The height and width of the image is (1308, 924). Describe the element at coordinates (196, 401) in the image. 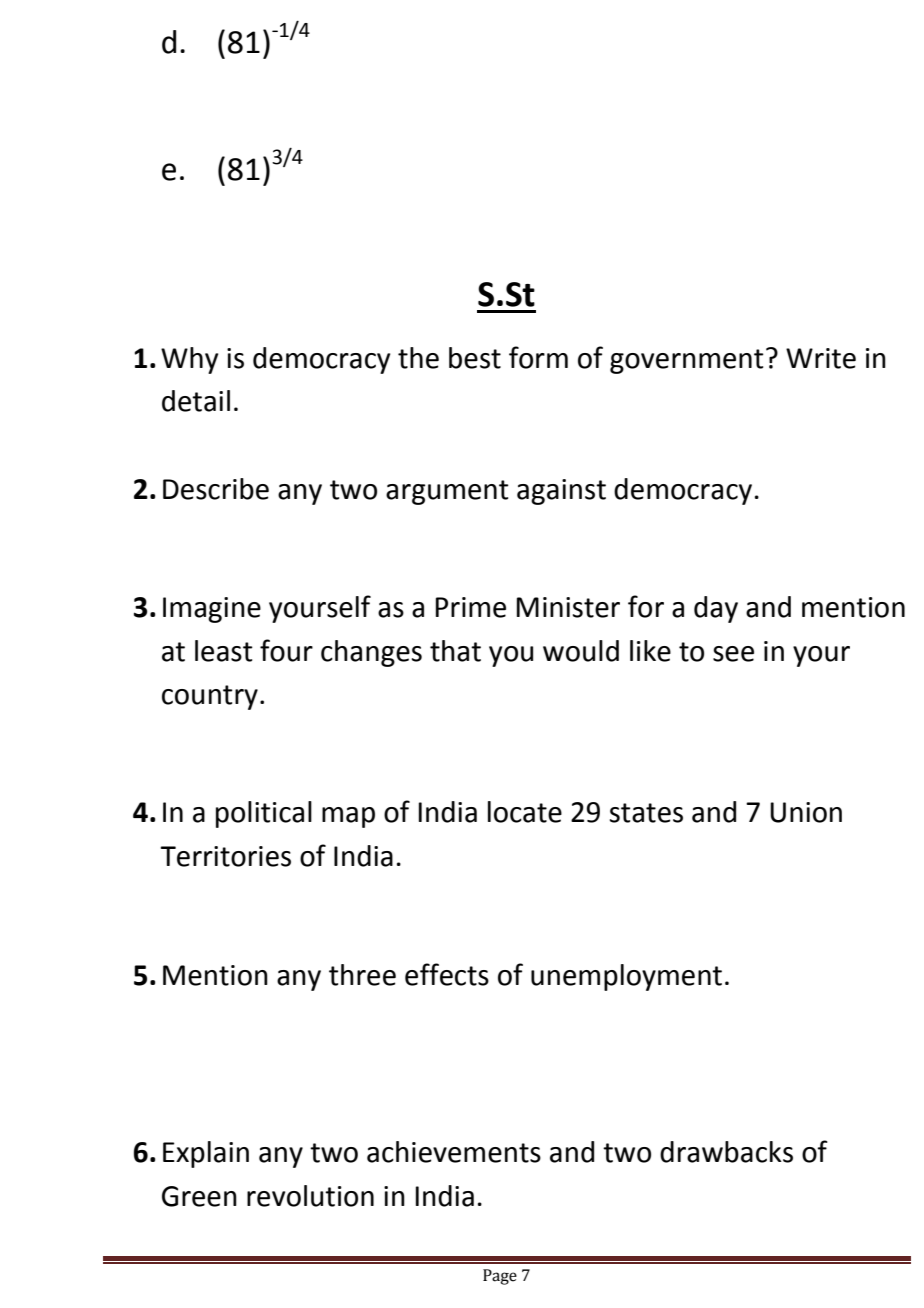

I see `detail` at that location.
